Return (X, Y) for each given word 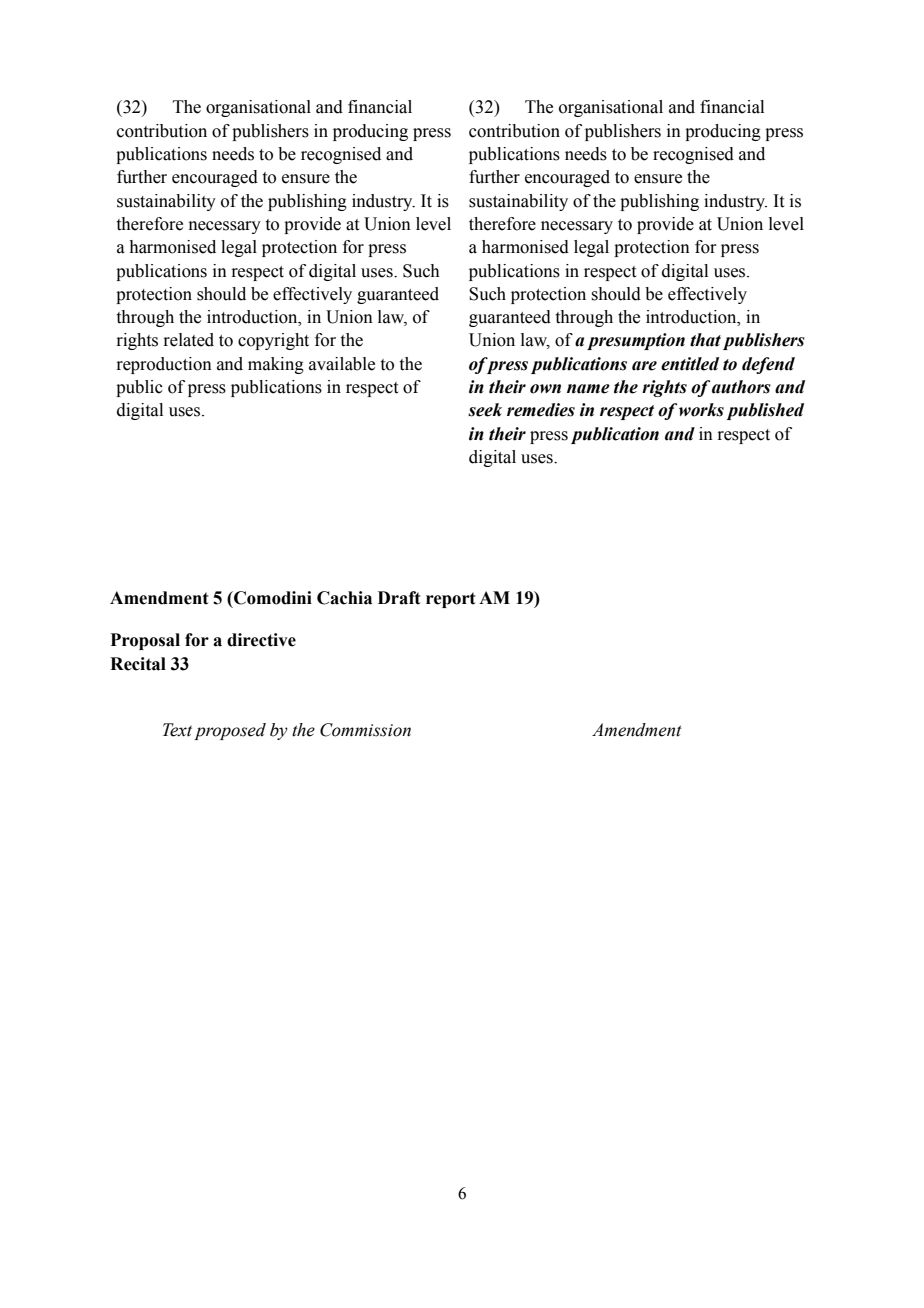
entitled (690, 364)
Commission (365, 730)
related (188, 340)
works (701, 410)
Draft (399, 598)
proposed (230, 731)
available (342, 364)
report (451, 600)
